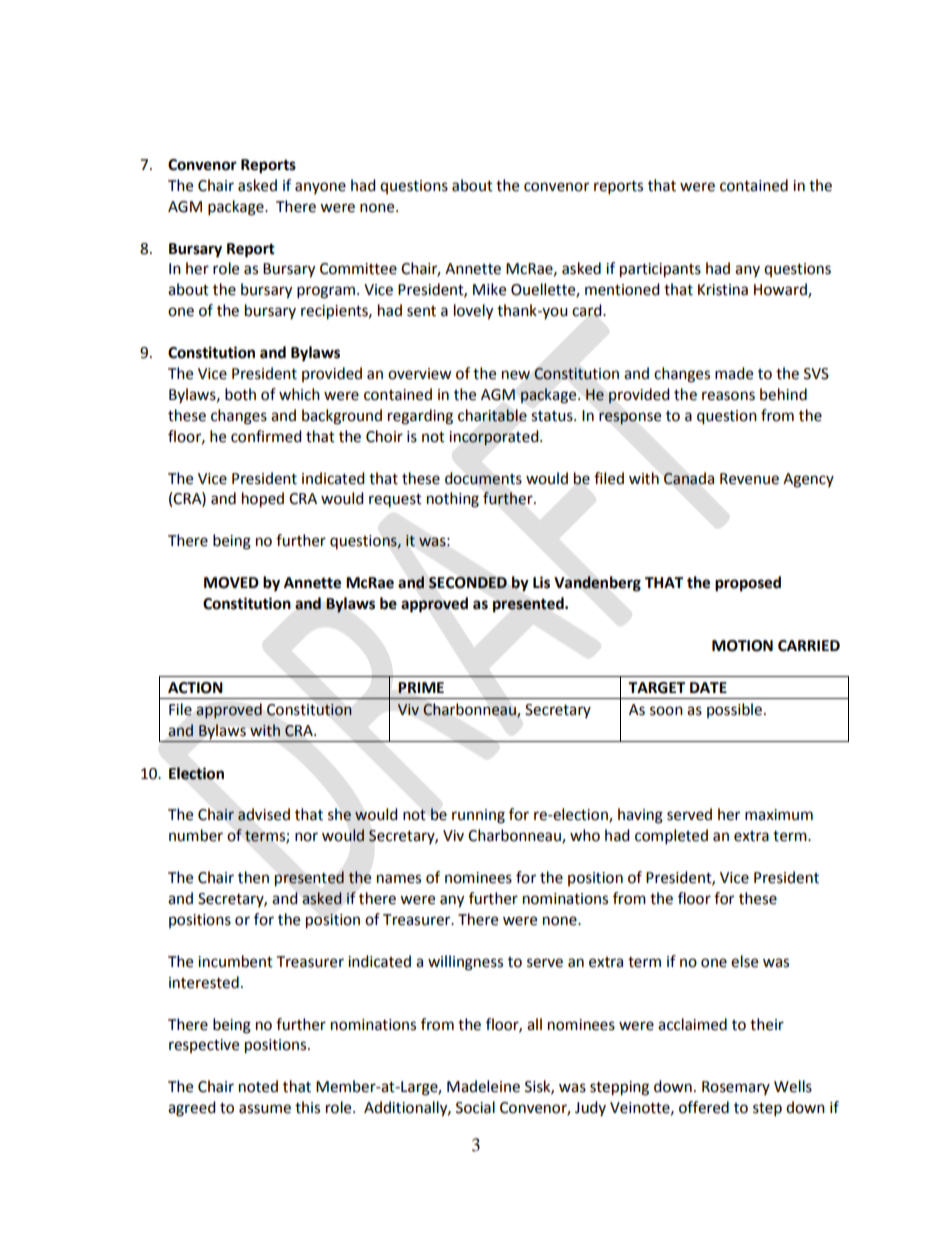  What do you see at coordinates (195, 688) in the image?
I see `ACTION` at bounding box center [195, 688].
